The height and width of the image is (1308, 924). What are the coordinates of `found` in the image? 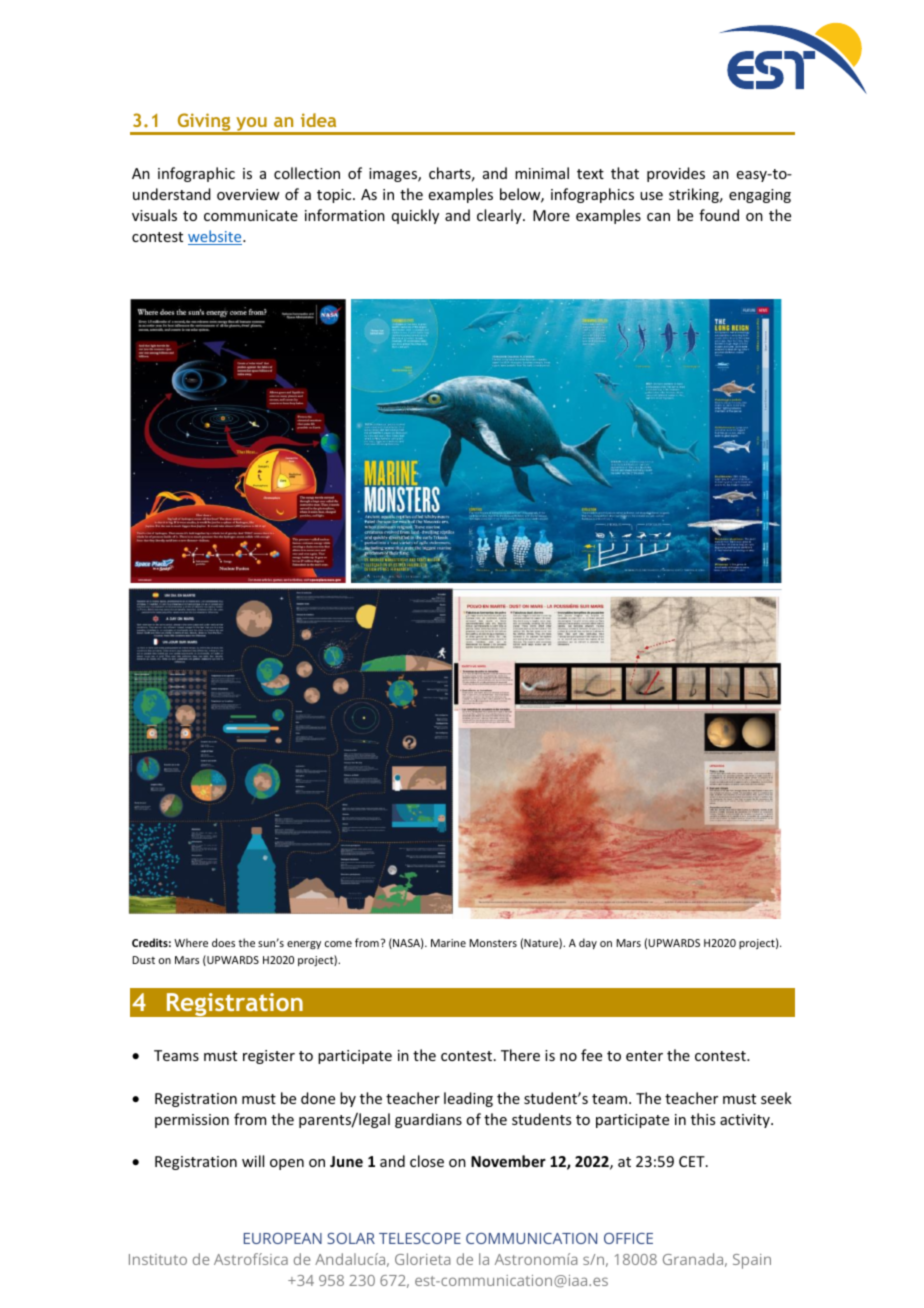 It's located at (719, 215).
